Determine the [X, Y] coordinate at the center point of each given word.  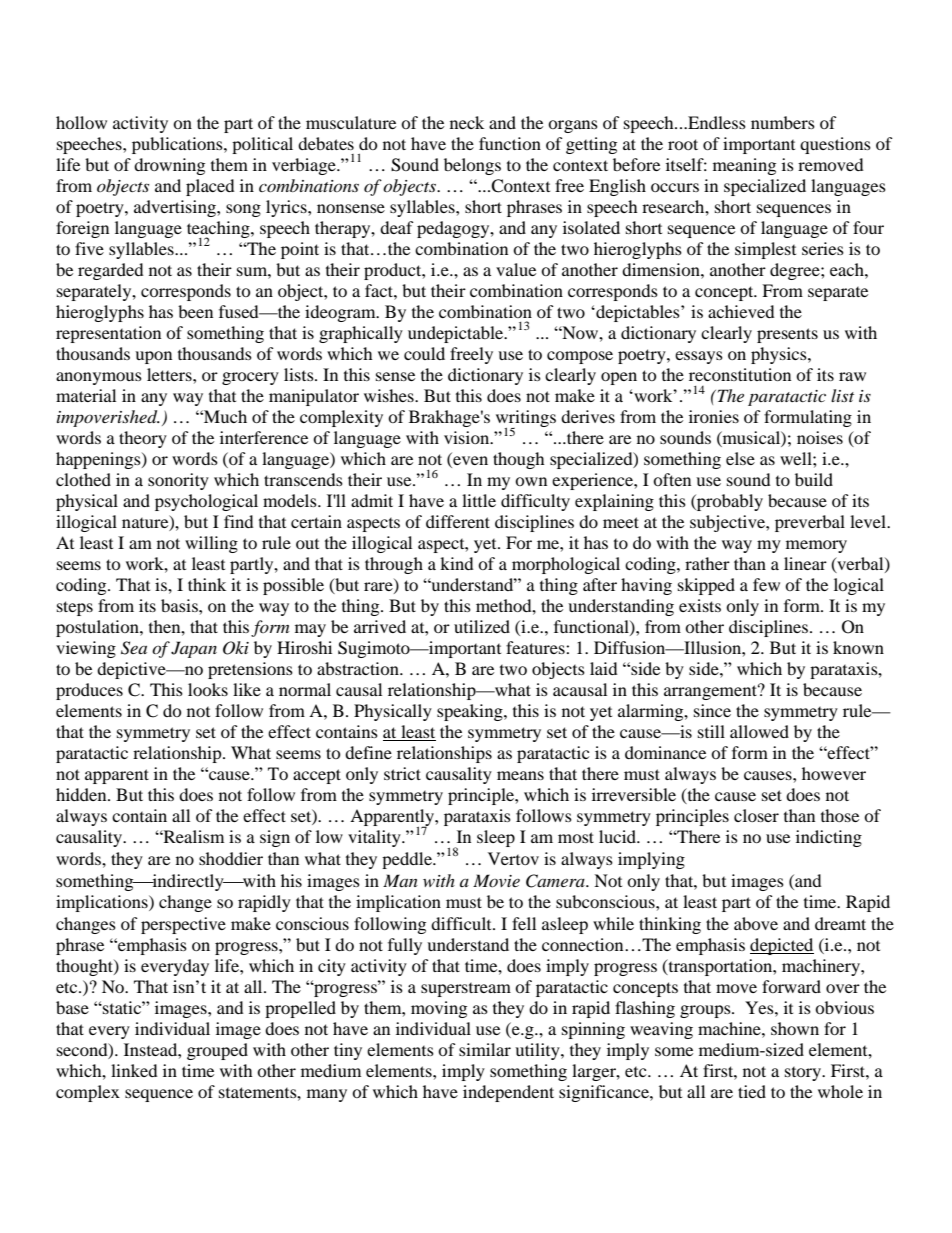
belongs [472, 166]
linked [134, 1070]
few [766, 584]
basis [180, 605]
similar [485, 1049]
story [804, 1074]
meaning [744, 166]
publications [178, 145]
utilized [482, 626]
